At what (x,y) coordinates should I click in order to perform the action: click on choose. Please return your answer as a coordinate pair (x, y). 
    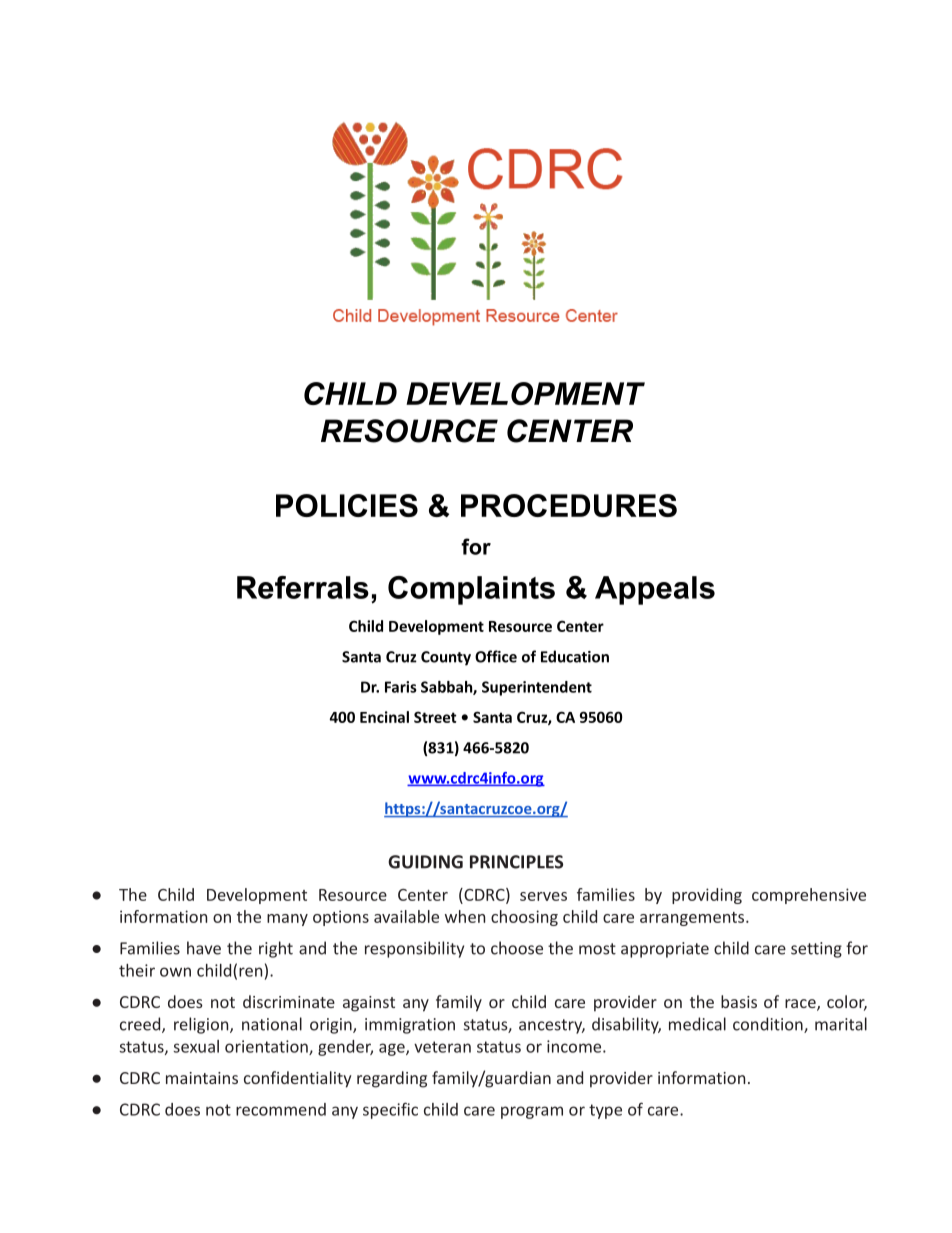
    Looking at the image, I should click on (517, 948).
